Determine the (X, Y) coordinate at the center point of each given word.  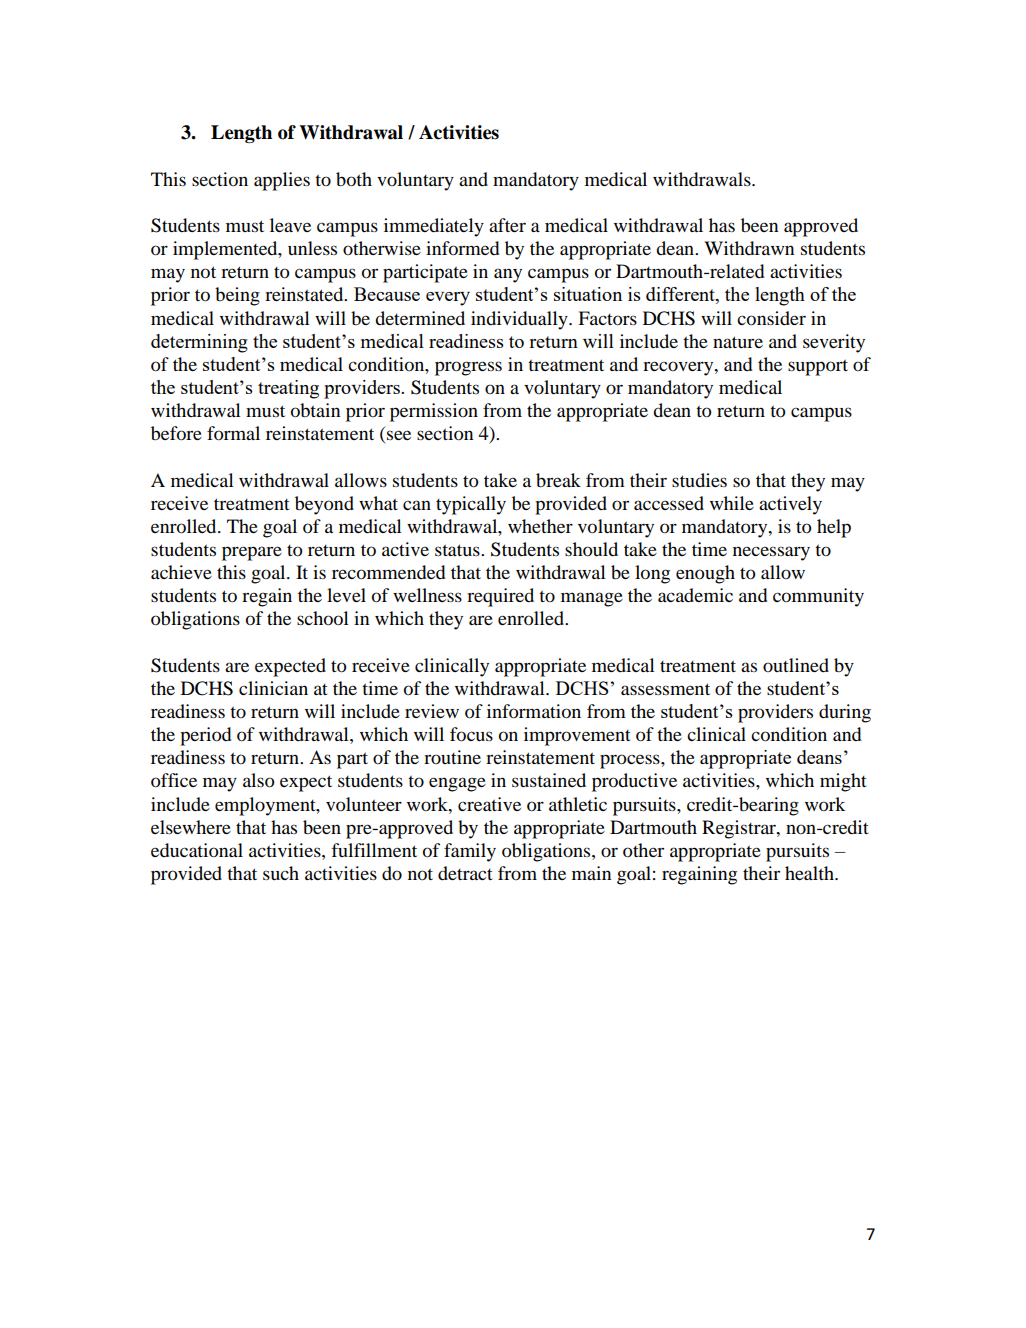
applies (282, 181)
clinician (273, 688)
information (534, 711)
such (281, 873)
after (507, 225)
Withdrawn (749, 248)
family (470, 852)
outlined (796, 665)
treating (288, 389)
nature (738, 342)
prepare (252, 553)
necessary (771, 553)
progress (468, 368)
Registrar (740, 829)
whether (540, 526)
